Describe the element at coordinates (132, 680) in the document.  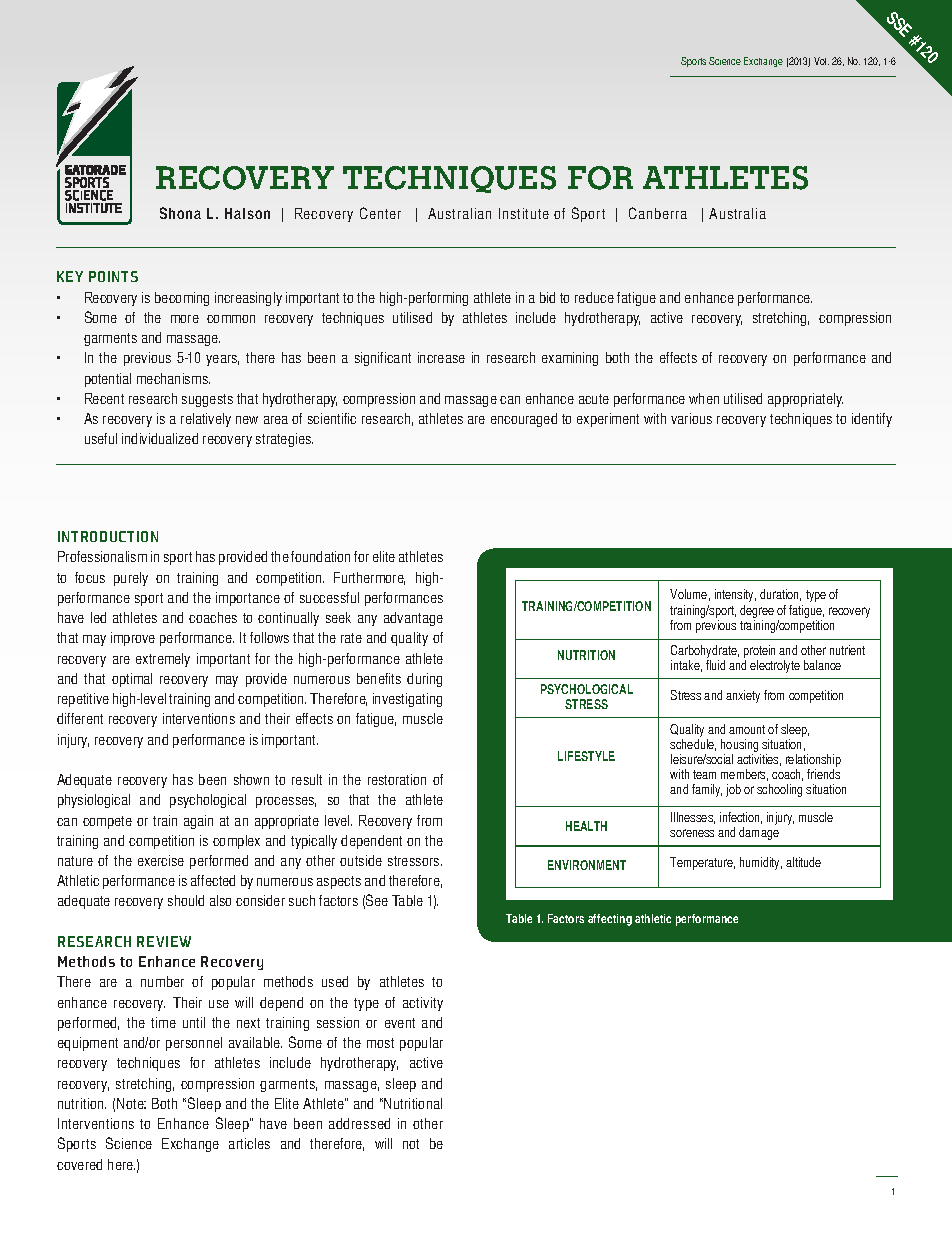
I see `optimal` at that location.
